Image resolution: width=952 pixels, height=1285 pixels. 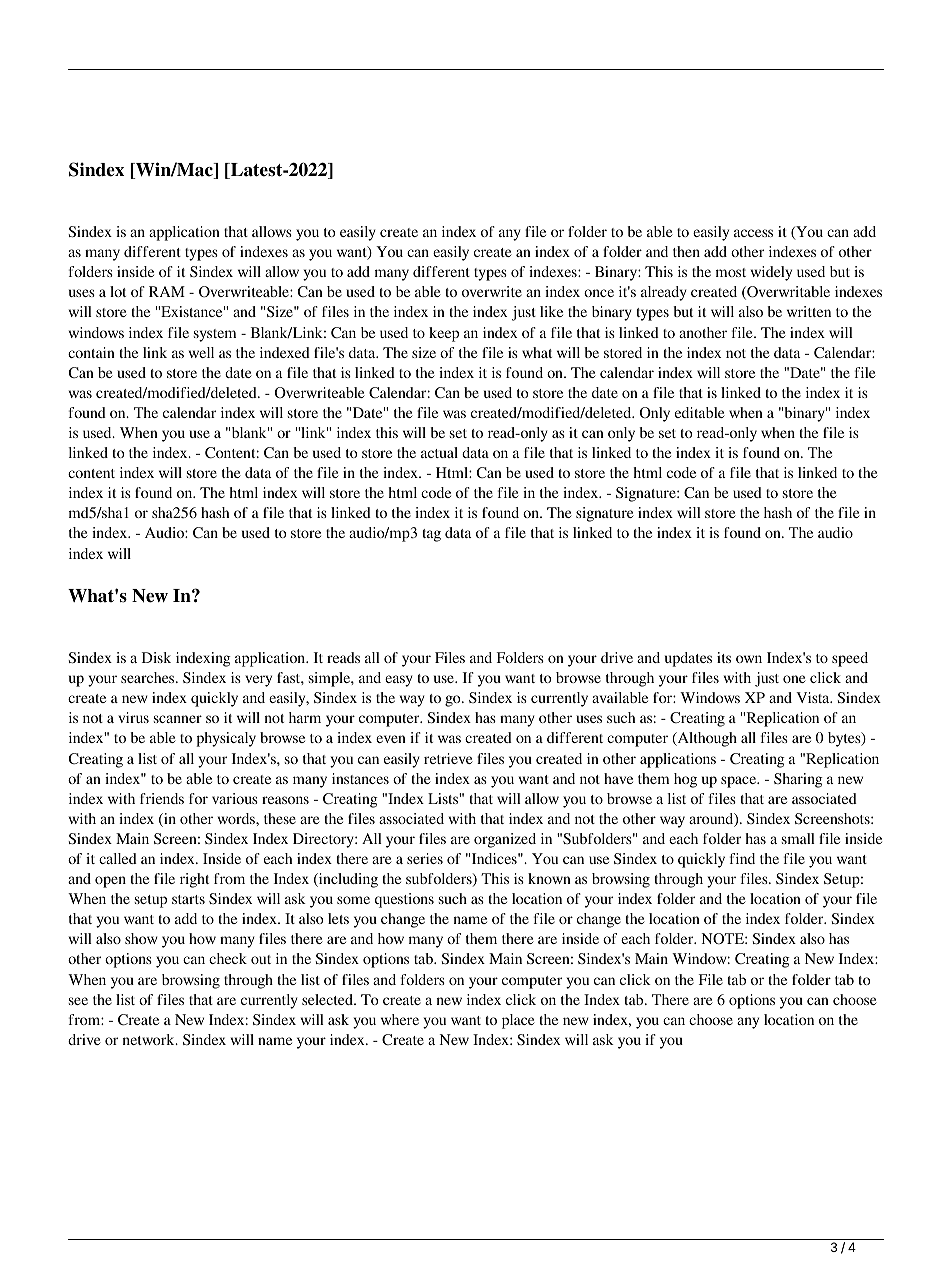 I want to click on Disk, so click(x=156, y=657).
